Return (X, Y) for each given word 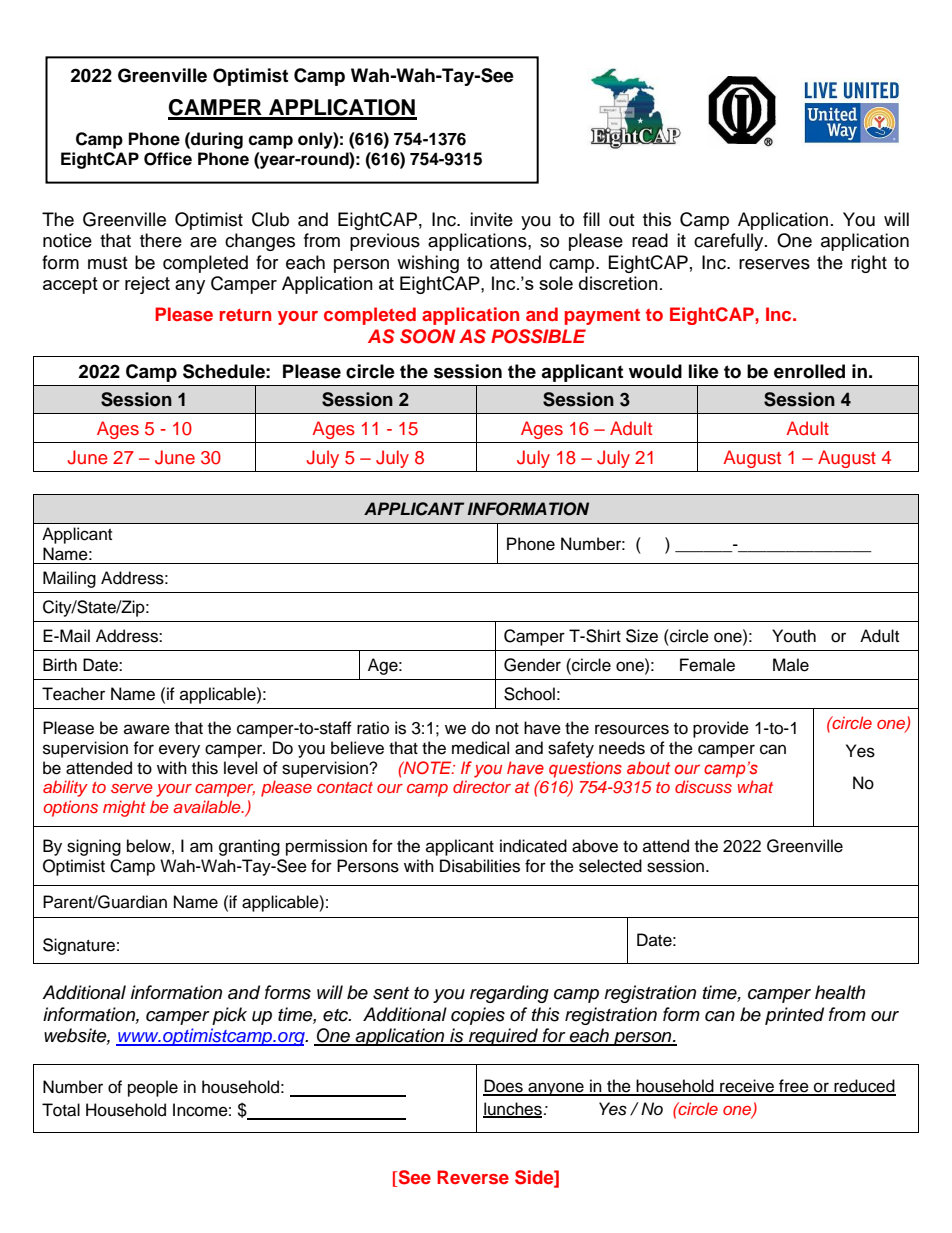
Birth (60, 664)
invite (491, 219)
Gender (532, 665)
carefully (730, 242)
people (153, 1088)
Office (168, 159)
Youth (794, 636)
